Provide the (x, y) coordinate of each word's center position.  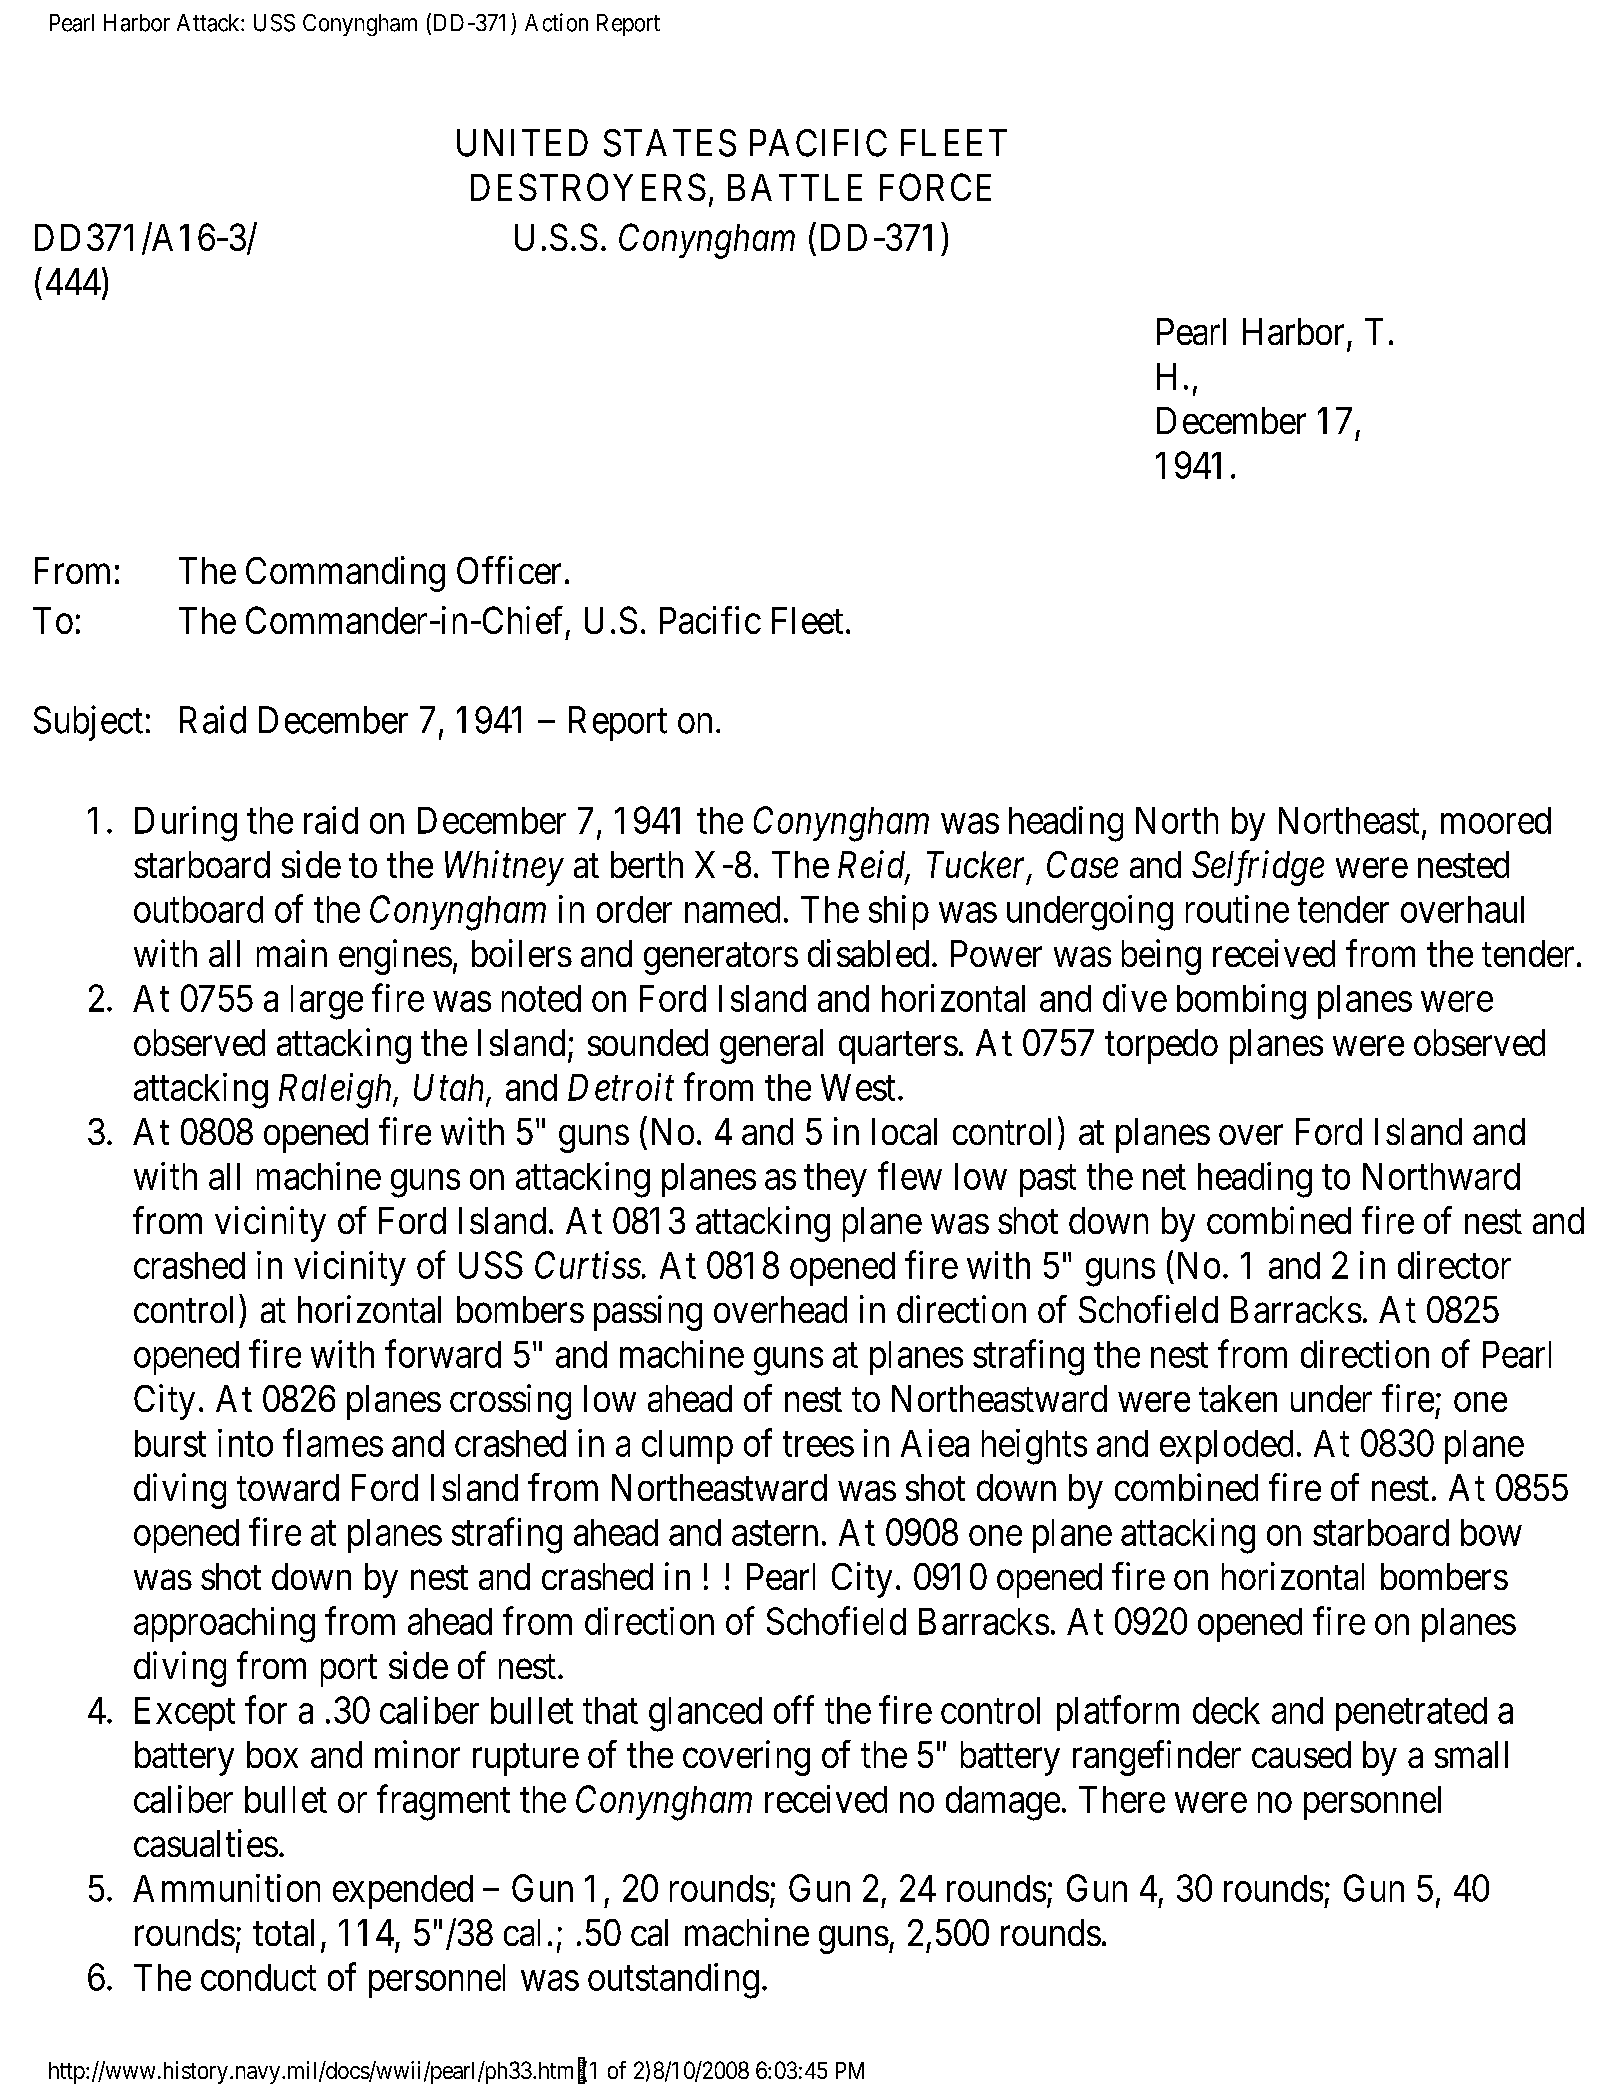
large (327, 1002)
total (283, 1932)
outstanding (673, 1981)
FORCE (935, 187)
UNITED (522, 143)
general (771, 1046)
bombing (1241, 1002)
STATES (670, 143)
